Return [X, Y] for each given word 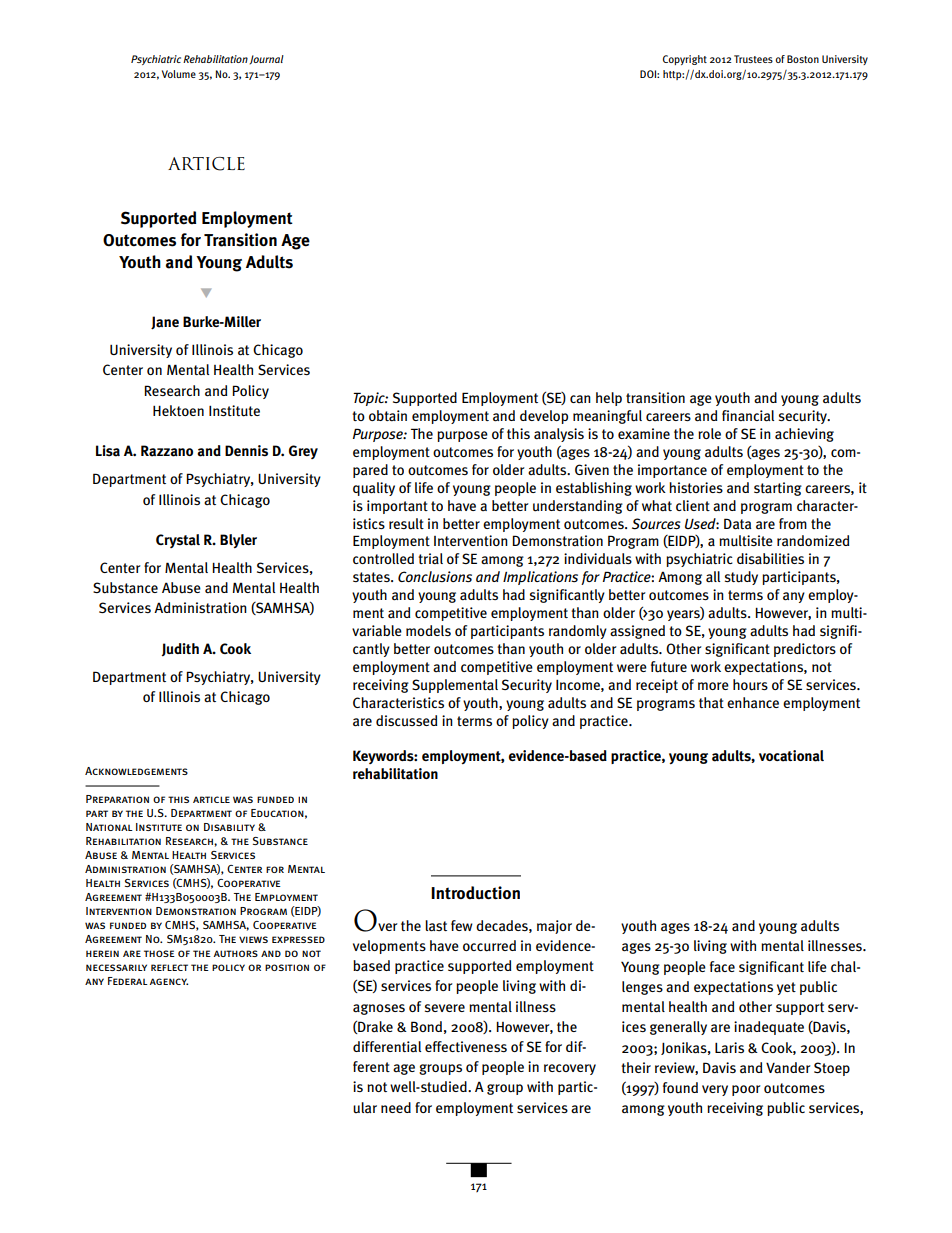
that [711, 703]
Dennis [246, 451]
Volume [179, 74]
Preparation [117, 799]
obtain [388, 415]
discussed [406, 721]
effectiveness [466, 1046]
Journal [266, 60]
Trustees [753, 59]
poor [746, 1090]
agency [169, 981]
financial [748, 416]
